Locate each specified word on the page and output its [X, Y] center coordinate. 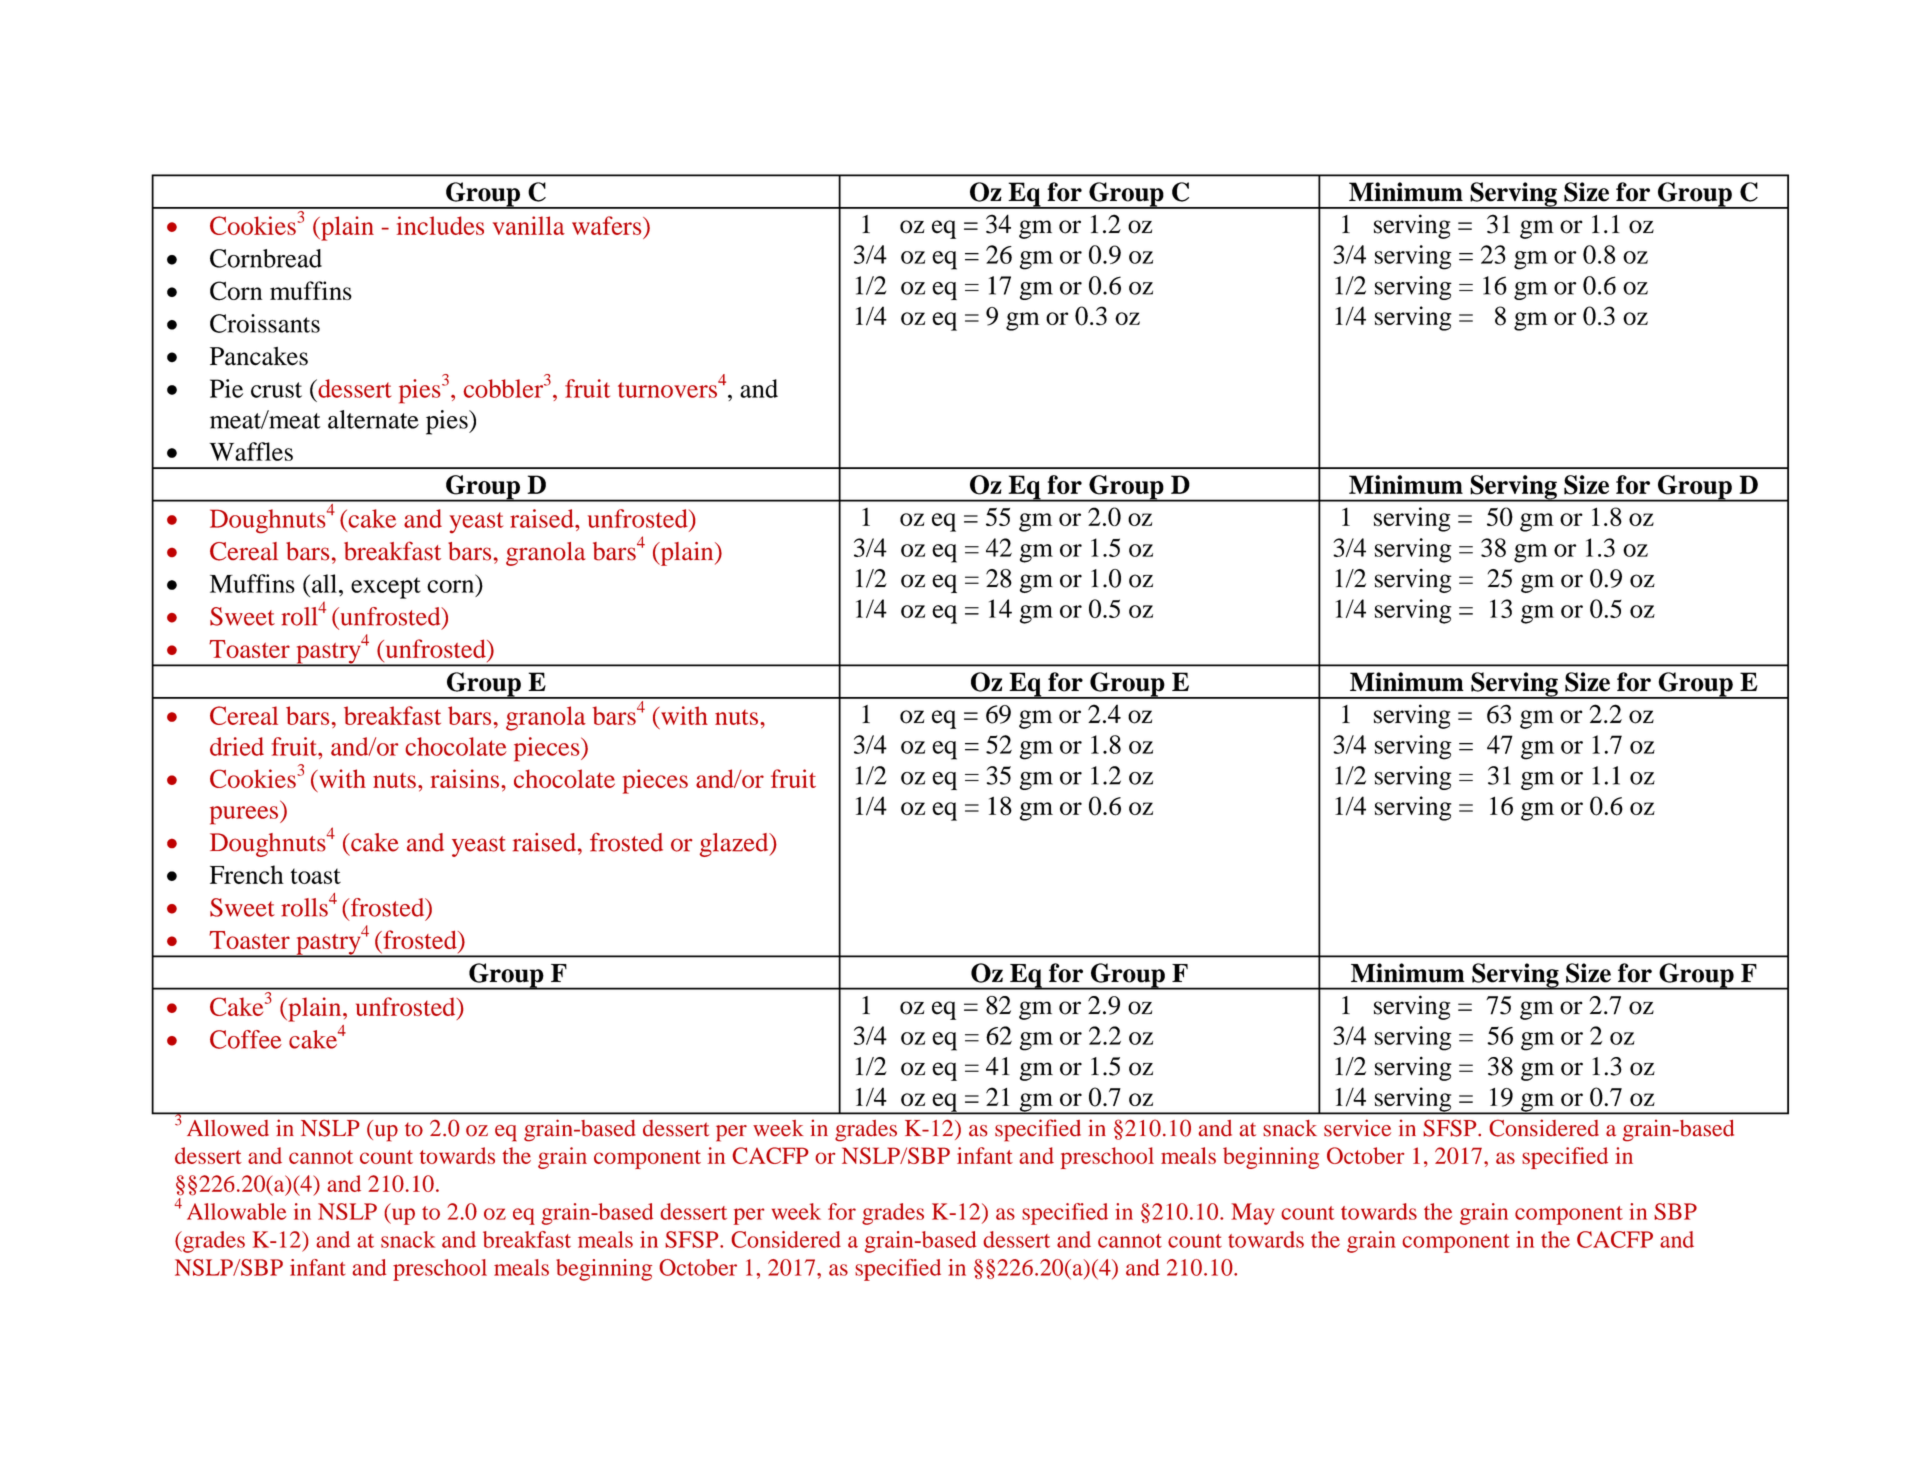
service [1357, 1128]
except [386, 588]
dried [237, 746]
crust [276, 390]
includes [440, 225]
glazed [735, 845]
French [247, 874]
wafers [608, 225]
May [1252, 1214]
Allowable [236, 1211]
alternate [373, 419]
